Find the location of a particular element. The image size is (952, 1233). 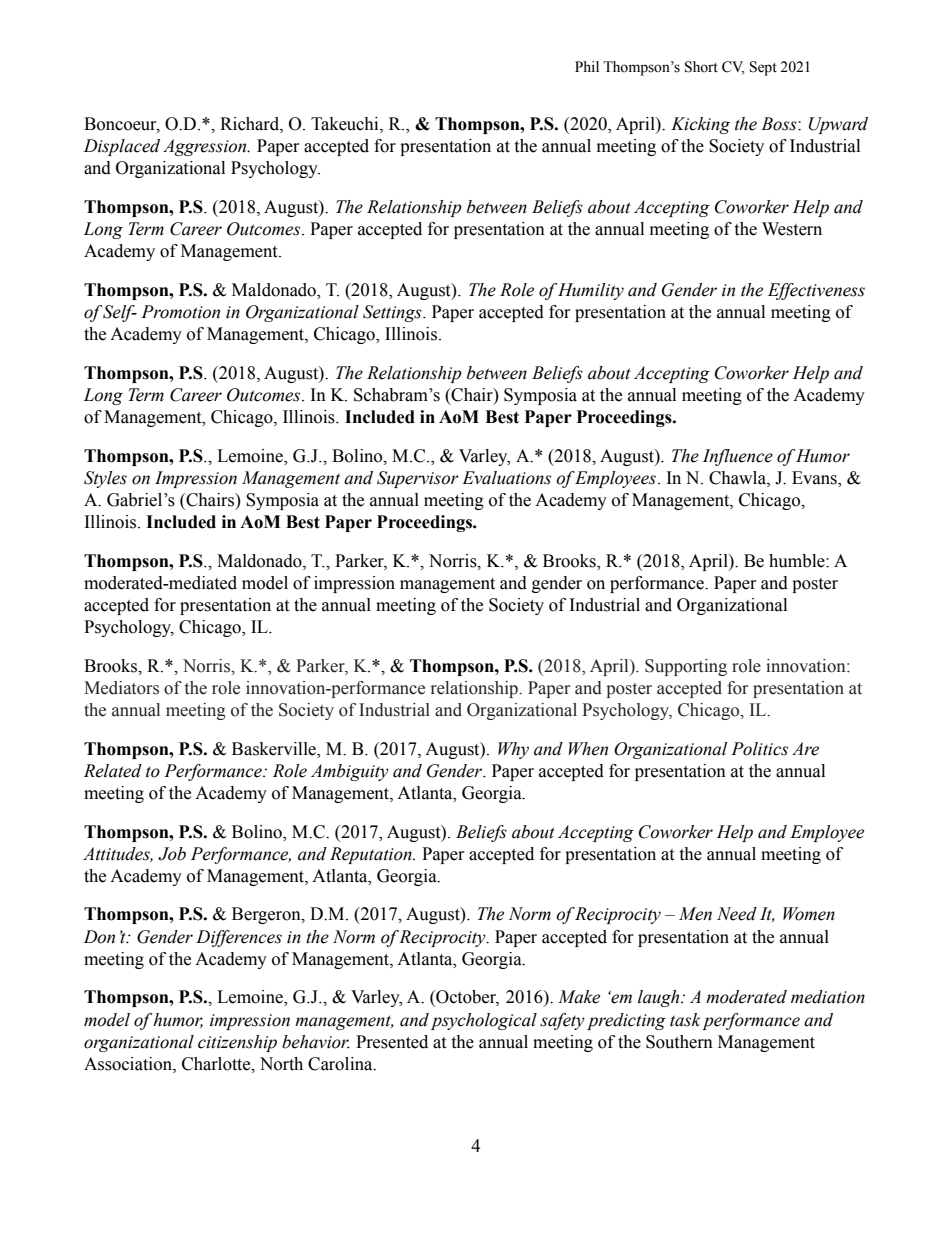

Settings is located at coordinates (393, 313).
